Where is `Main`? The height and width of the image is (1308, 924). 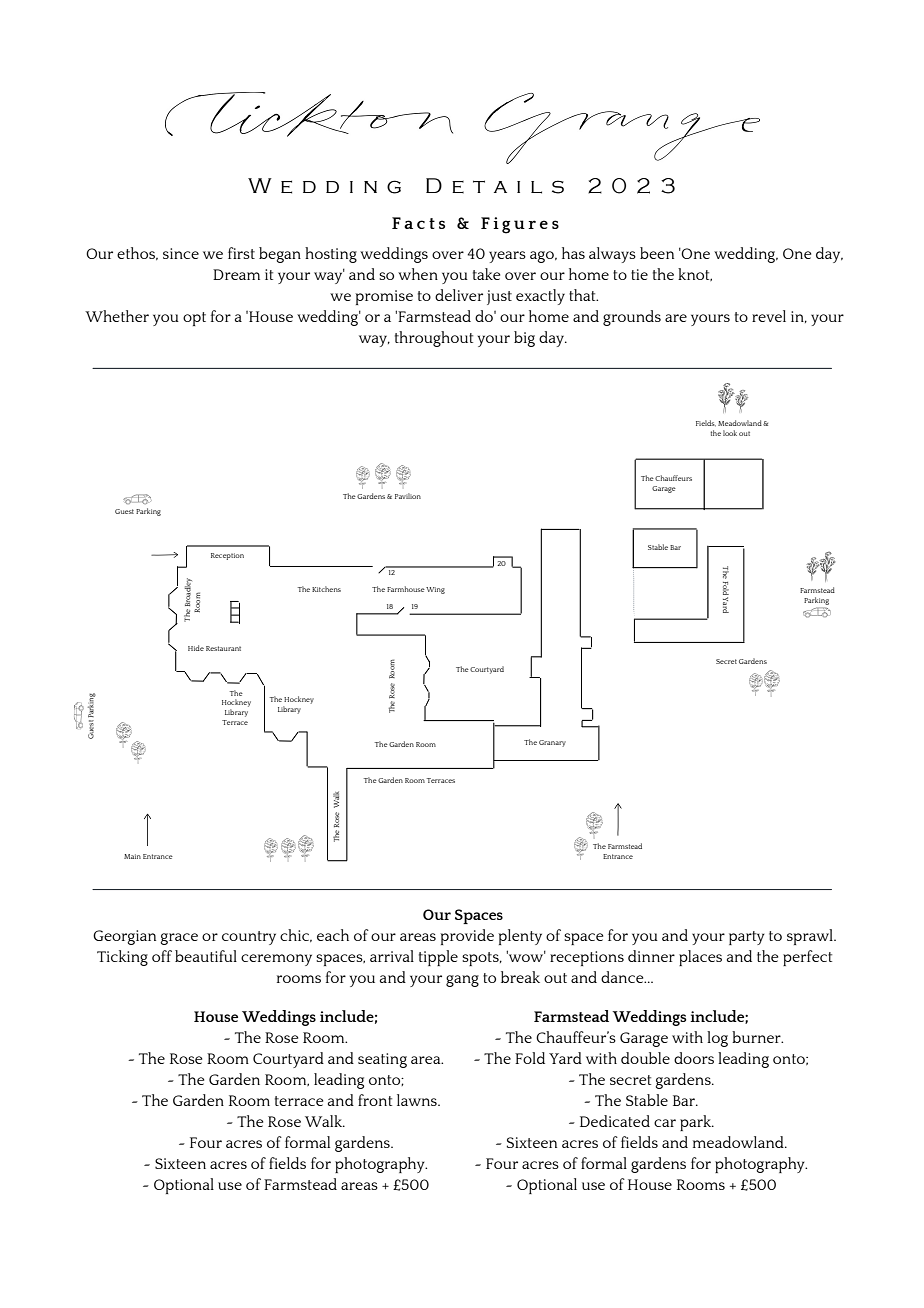 Main is located at coordinates (132, 856).
